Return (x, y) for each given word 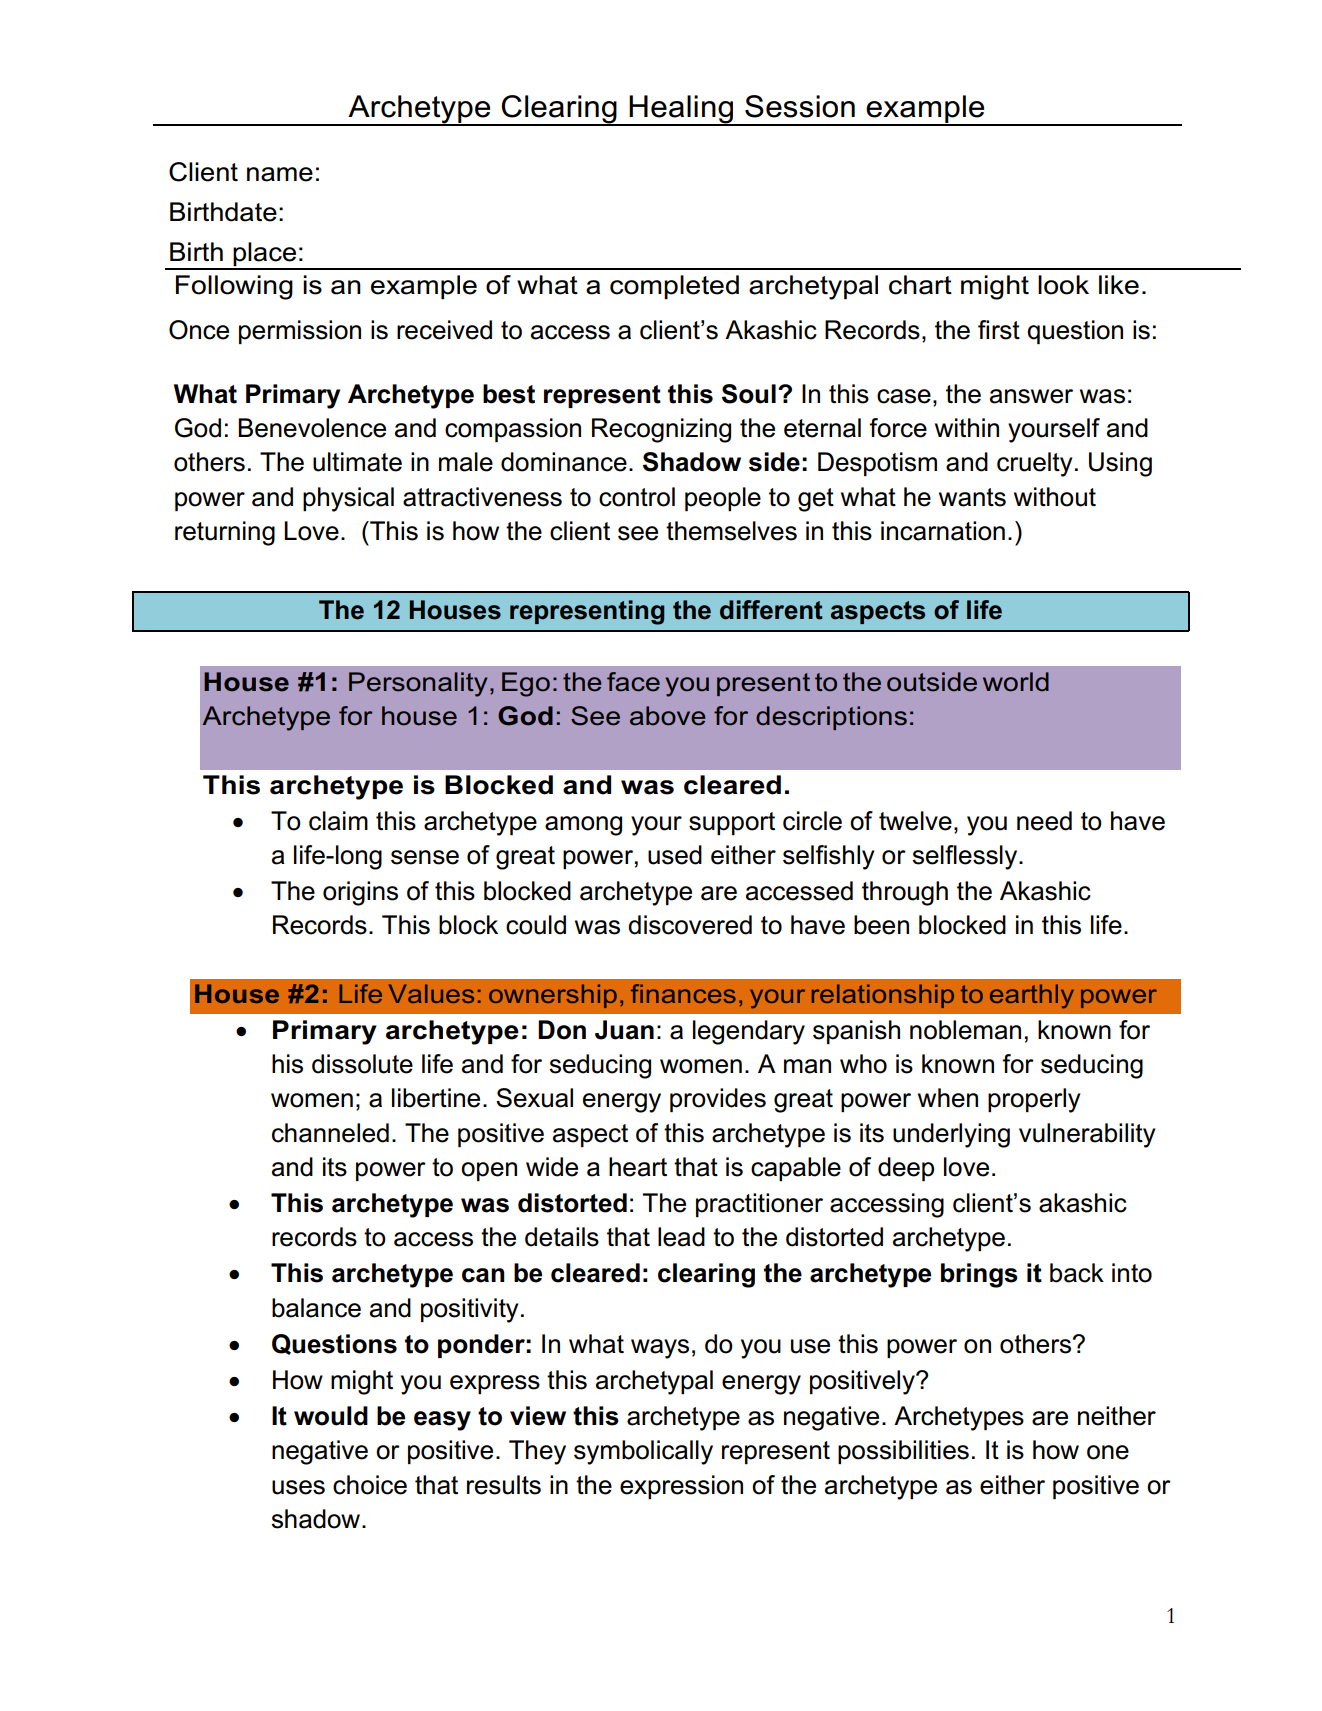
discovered (690, 925)
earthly (1032, 996)
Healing (681, 110)
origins (360, 893)
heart (638, 1167)
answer (1031, 396)
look (1063, 285)
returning (225, 533)
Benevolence (312, 428)
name (280, 174)
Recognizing (661, 430)
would (331, 1416)
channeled (330, 1133)
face (633, 682)
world (1016, 682)
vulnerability (1087, 1135)
